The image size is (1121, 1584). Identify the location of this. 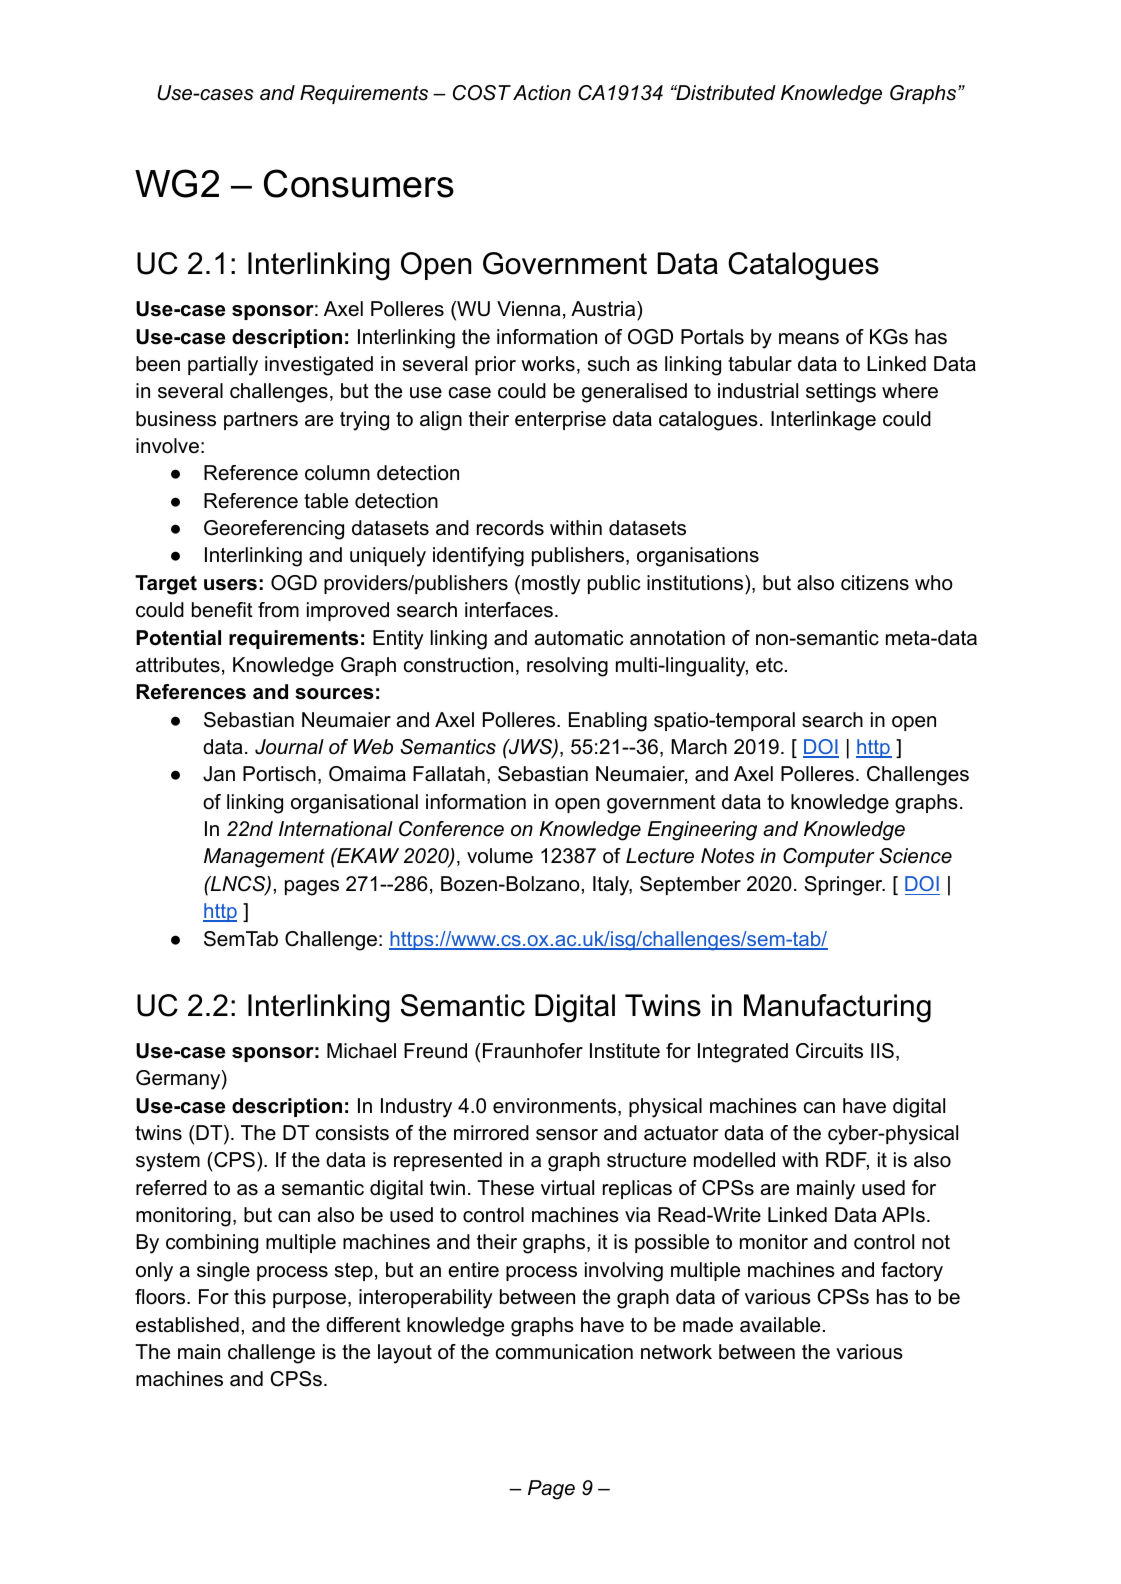
(250, 1297).
